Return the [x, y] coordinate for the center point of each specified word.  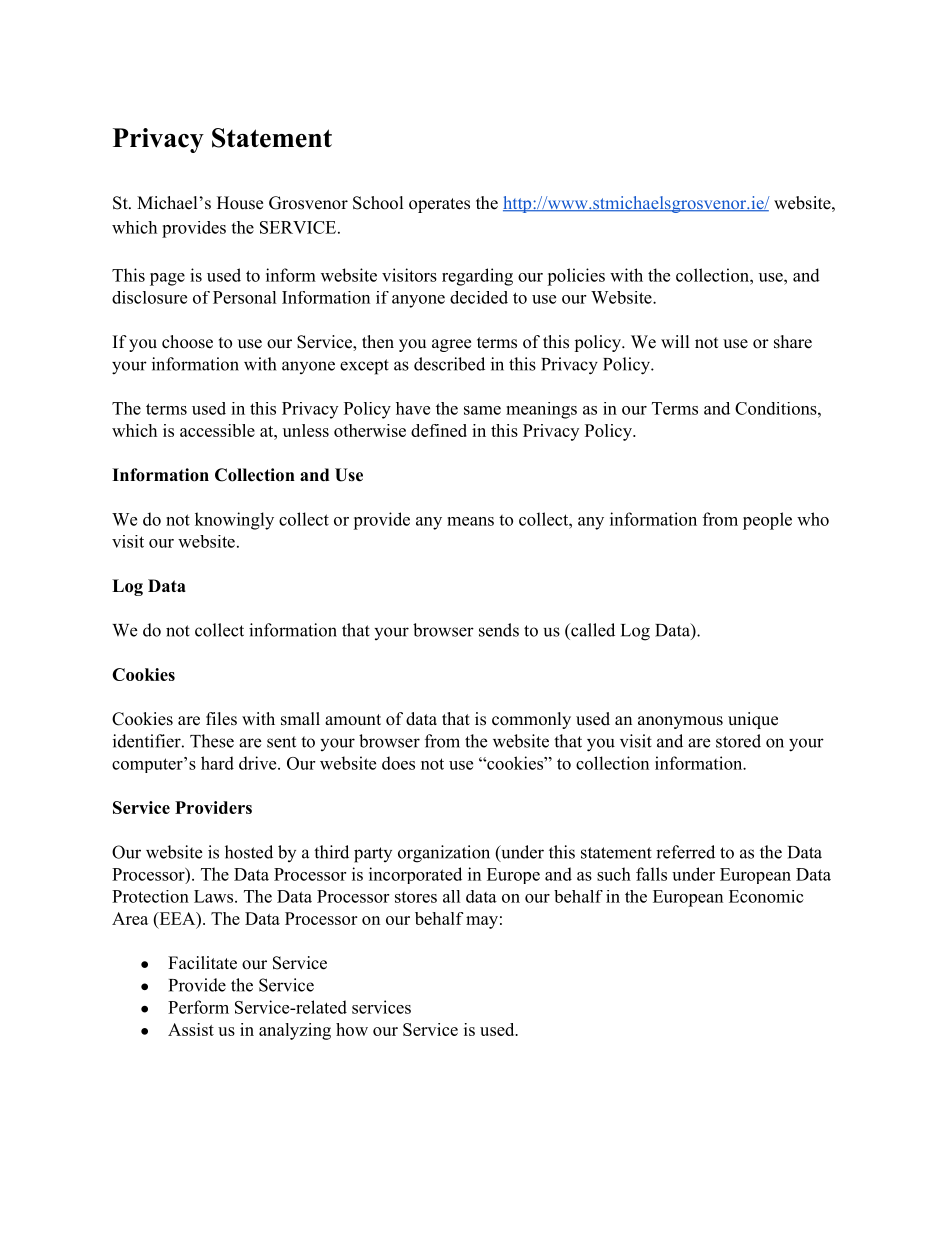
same [482, 410]
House [240, 203]
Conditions [776, 408]
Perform [198, 1007]
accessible [217, 430]
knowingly [234, 521]
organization [444, 854]
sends [499, 630]
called [592, 630]
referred [685, 852]
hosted [249, 852]
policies [576, 277]
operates [439, 205]
